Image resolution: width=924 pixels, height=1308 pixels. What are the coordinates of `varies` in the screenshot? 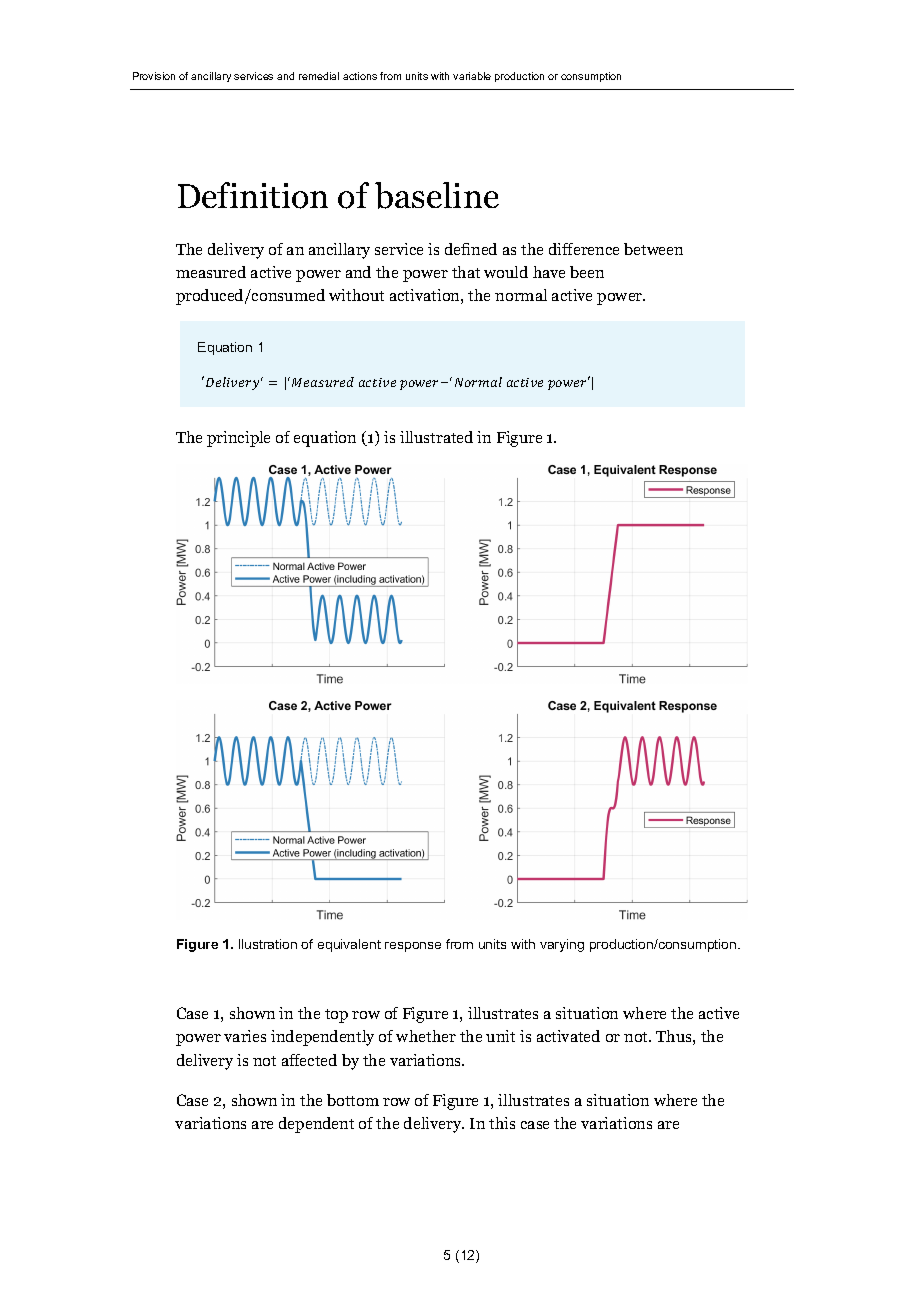 It's located at (245, 1036).
